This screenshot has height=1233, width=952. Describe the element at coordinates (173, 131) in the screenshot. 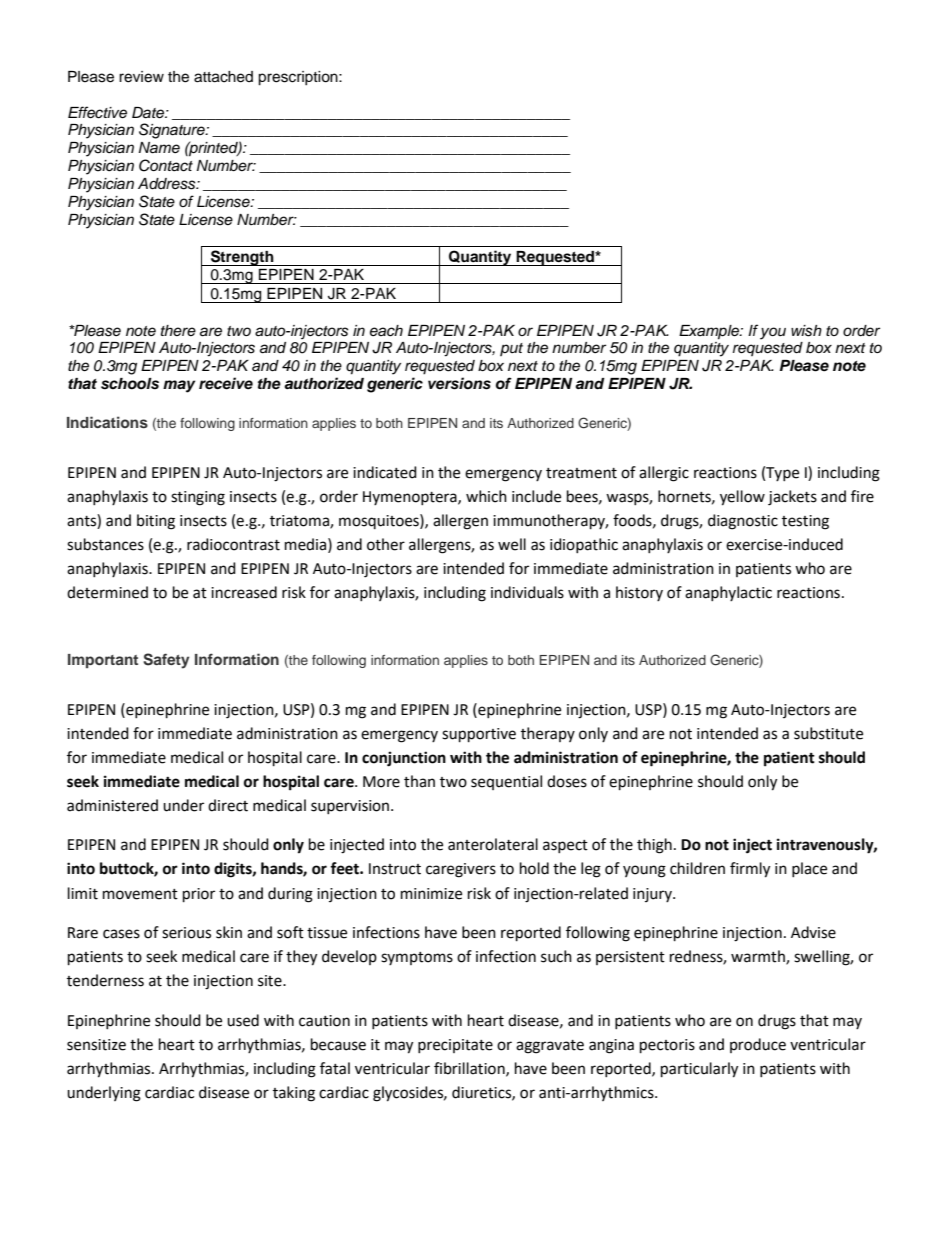

I see `Signature` at that location.
